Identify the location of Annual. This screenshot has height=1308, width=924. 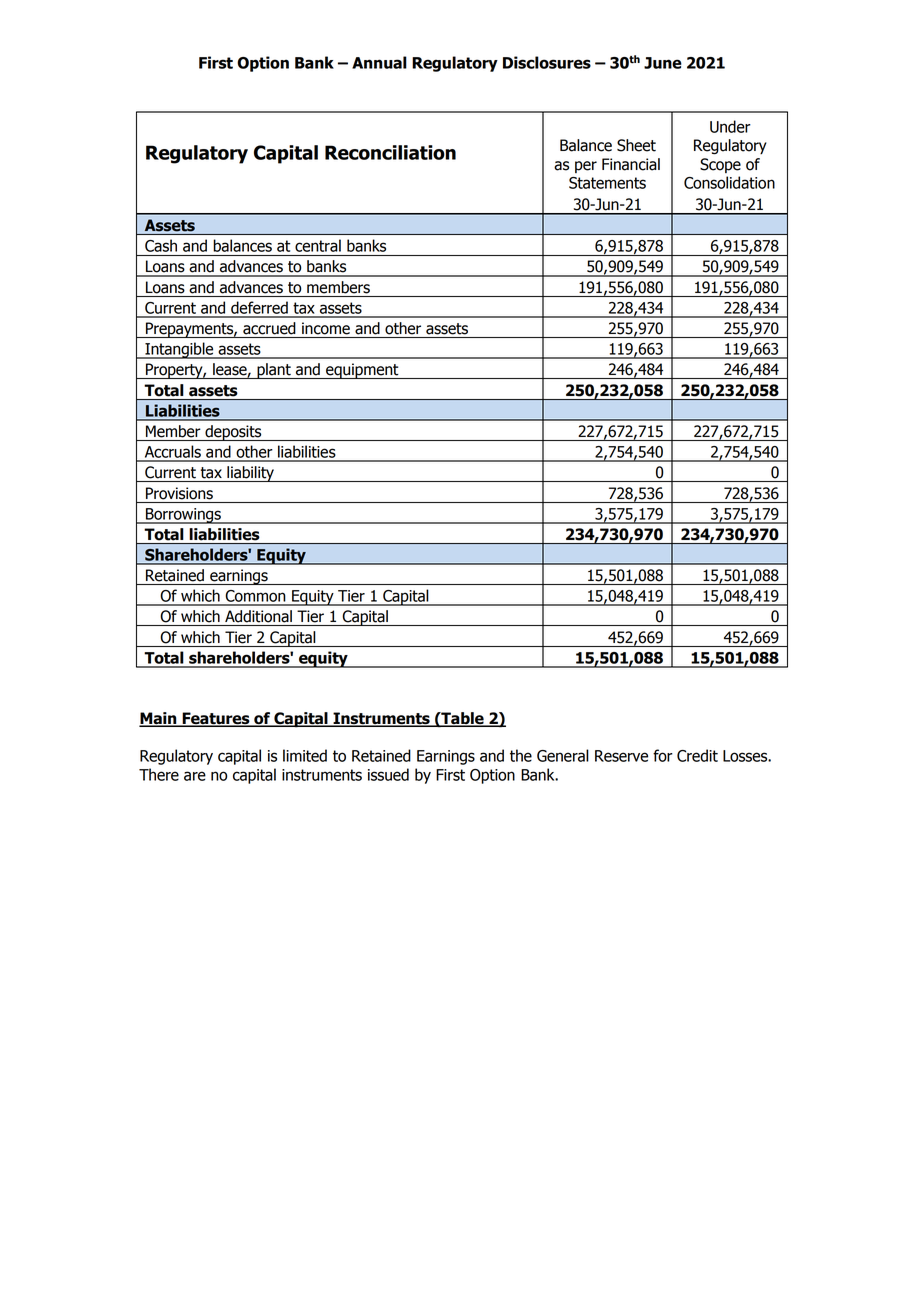
(379, 62).
